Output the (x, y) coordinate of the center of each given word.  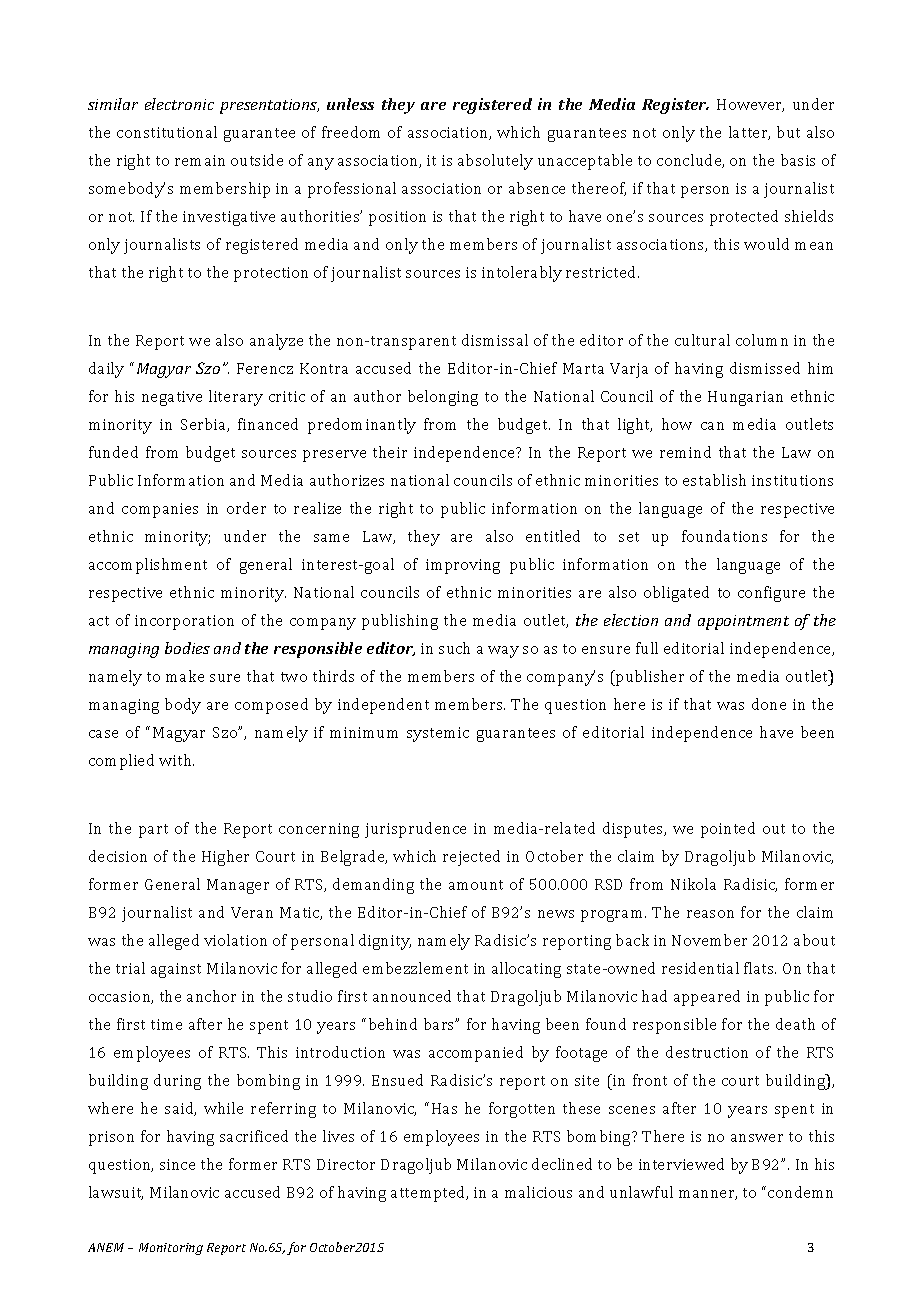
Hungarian (745, 398)
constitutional (167, 132)
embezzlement (415, 968)
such (454, 648)
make (185, 676)
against (176, 970)
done (769, 704)
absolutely (495, 162)
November (709, 940)
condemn (800, 1192)
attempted (429, 1194)
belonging (443, 398)
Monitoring (171, 1249)
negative (172, 398)
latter (749, 133)
